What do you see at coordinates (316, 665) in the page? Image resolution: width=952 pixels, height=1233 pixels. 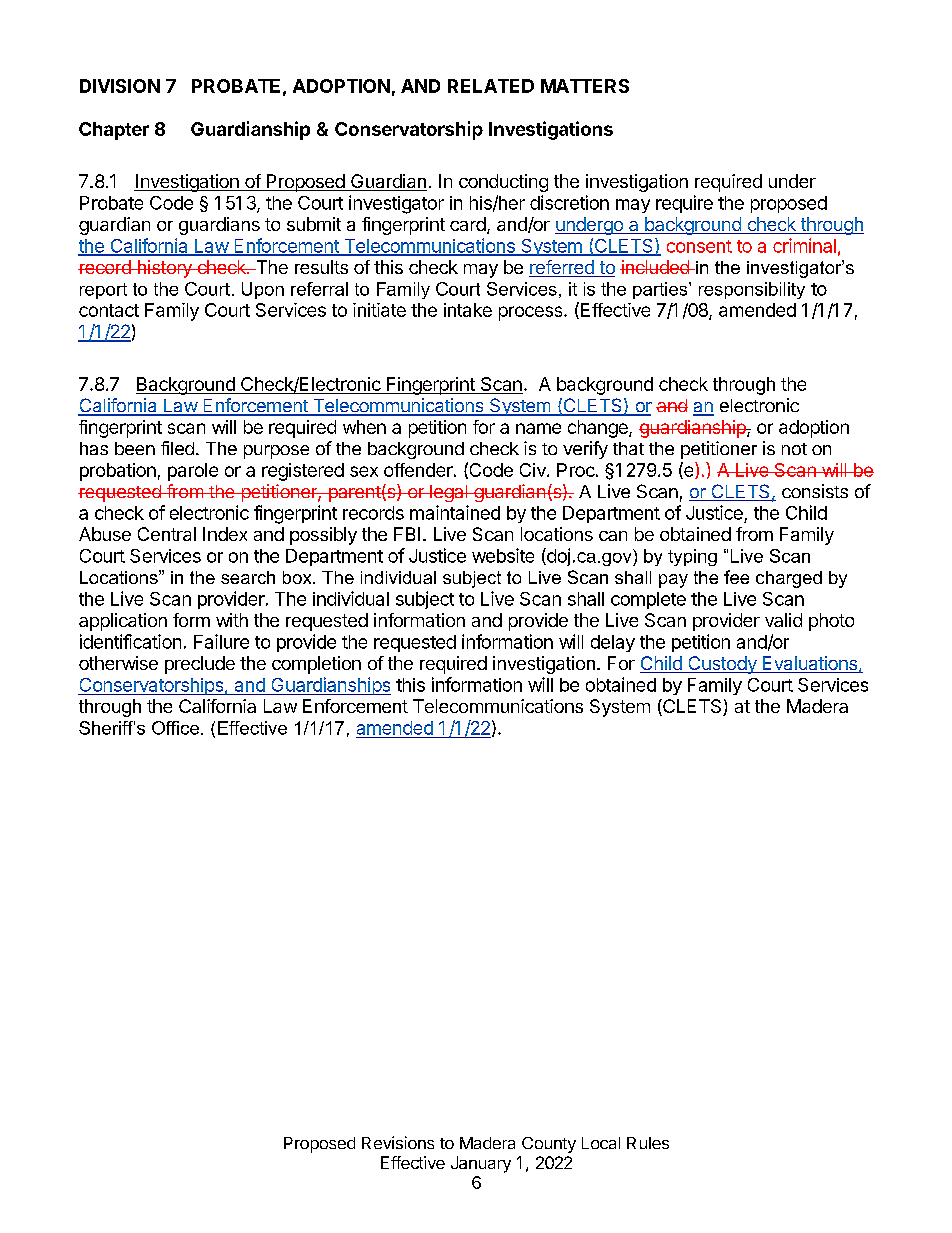 I see `completion` at bounding box center [316, 665].
